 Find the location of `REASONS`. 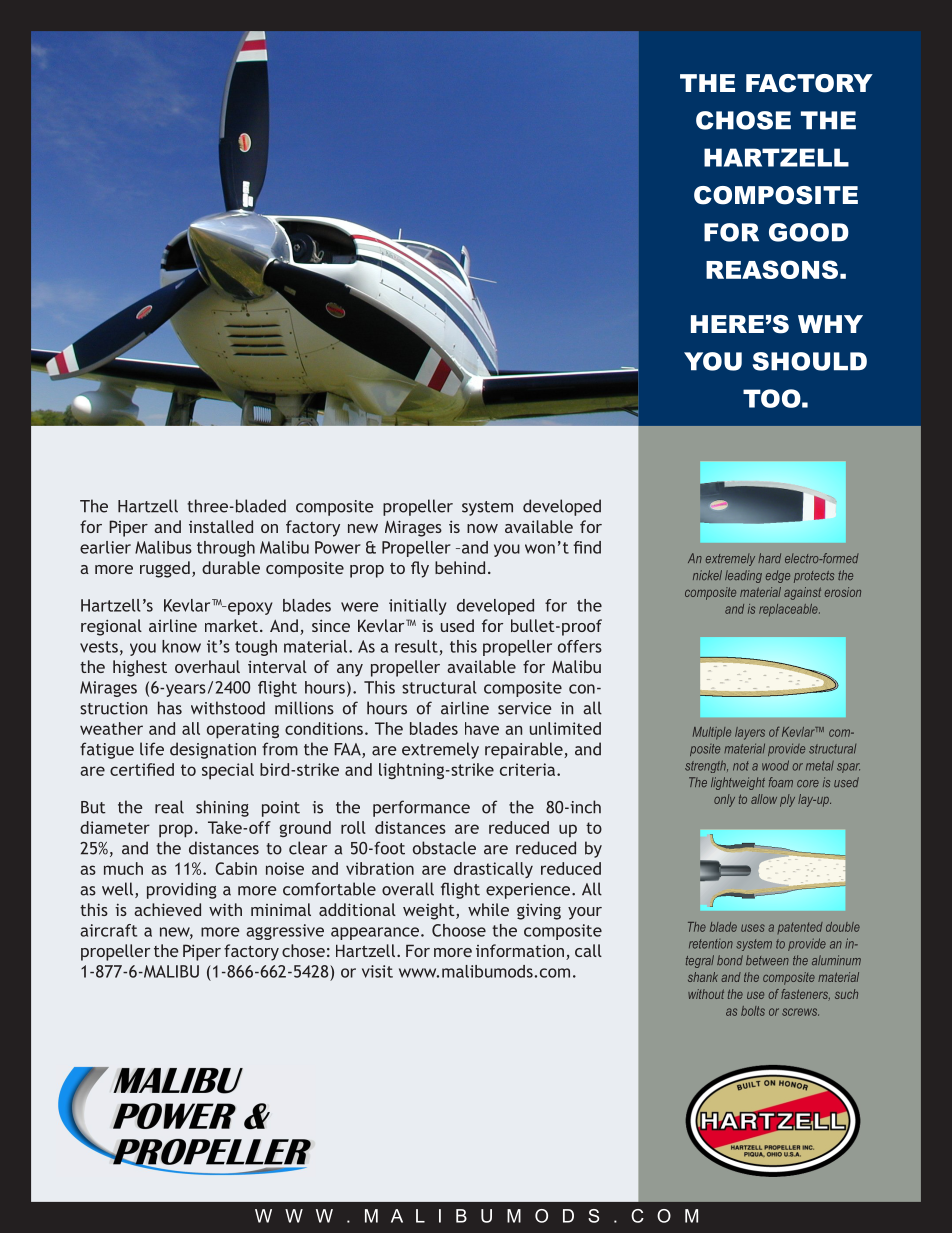

REASONS is located at coordinates (772, 269).
